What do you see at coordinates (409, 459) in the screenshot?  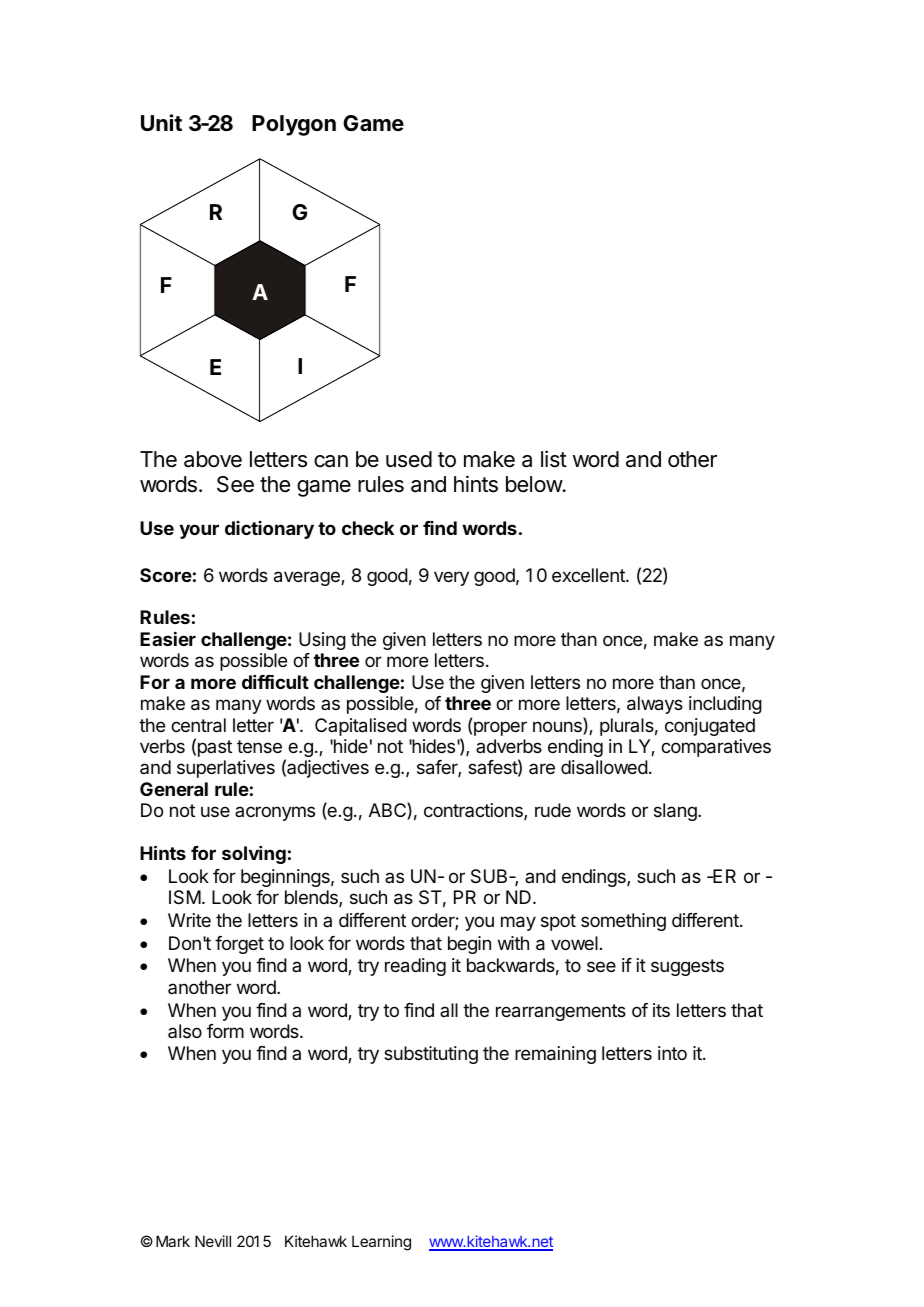 I see `used` at bounding box center [409, 459].
